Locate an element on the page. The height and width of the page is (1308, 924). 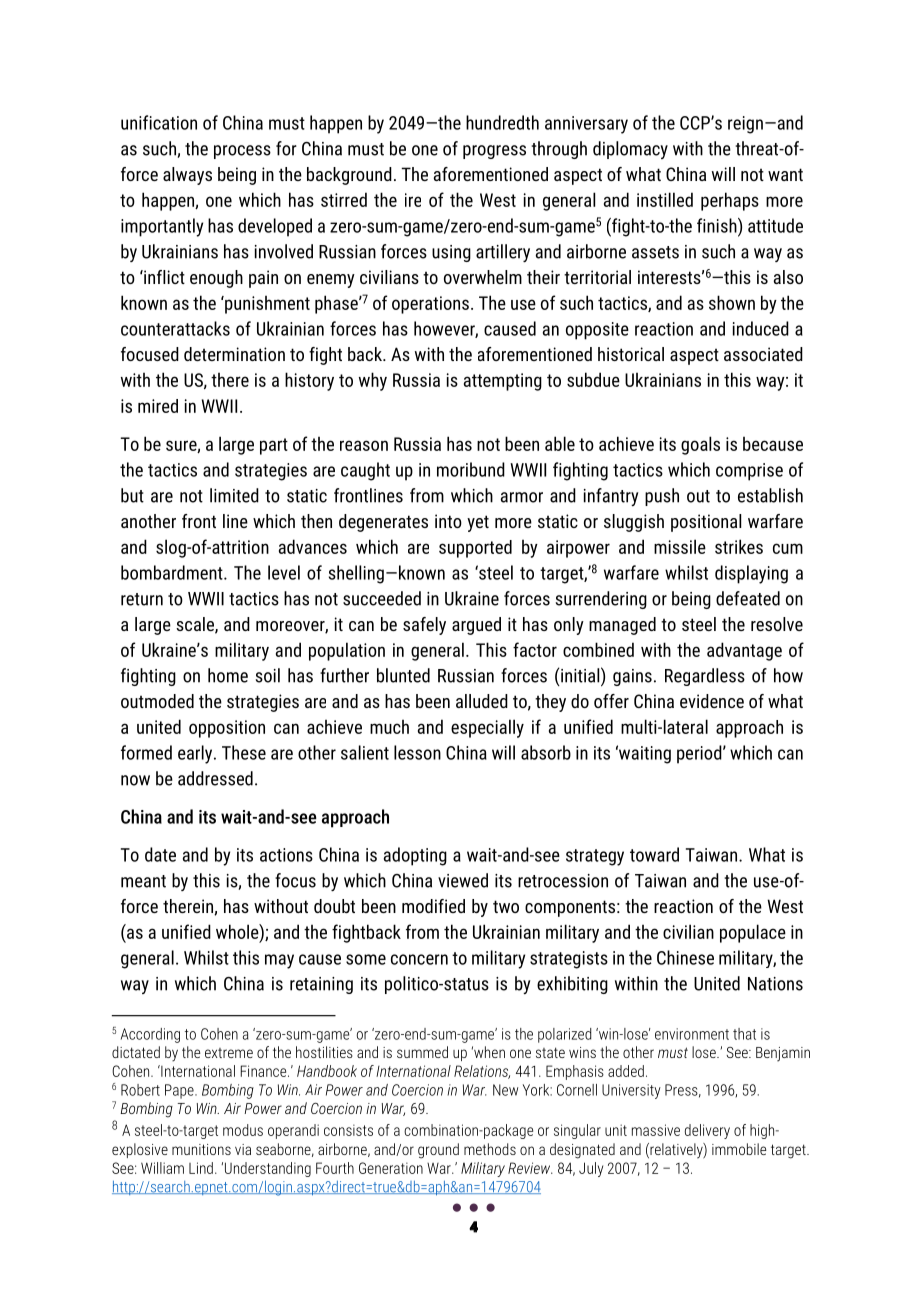
progress is located at coordinates (494, 152).
